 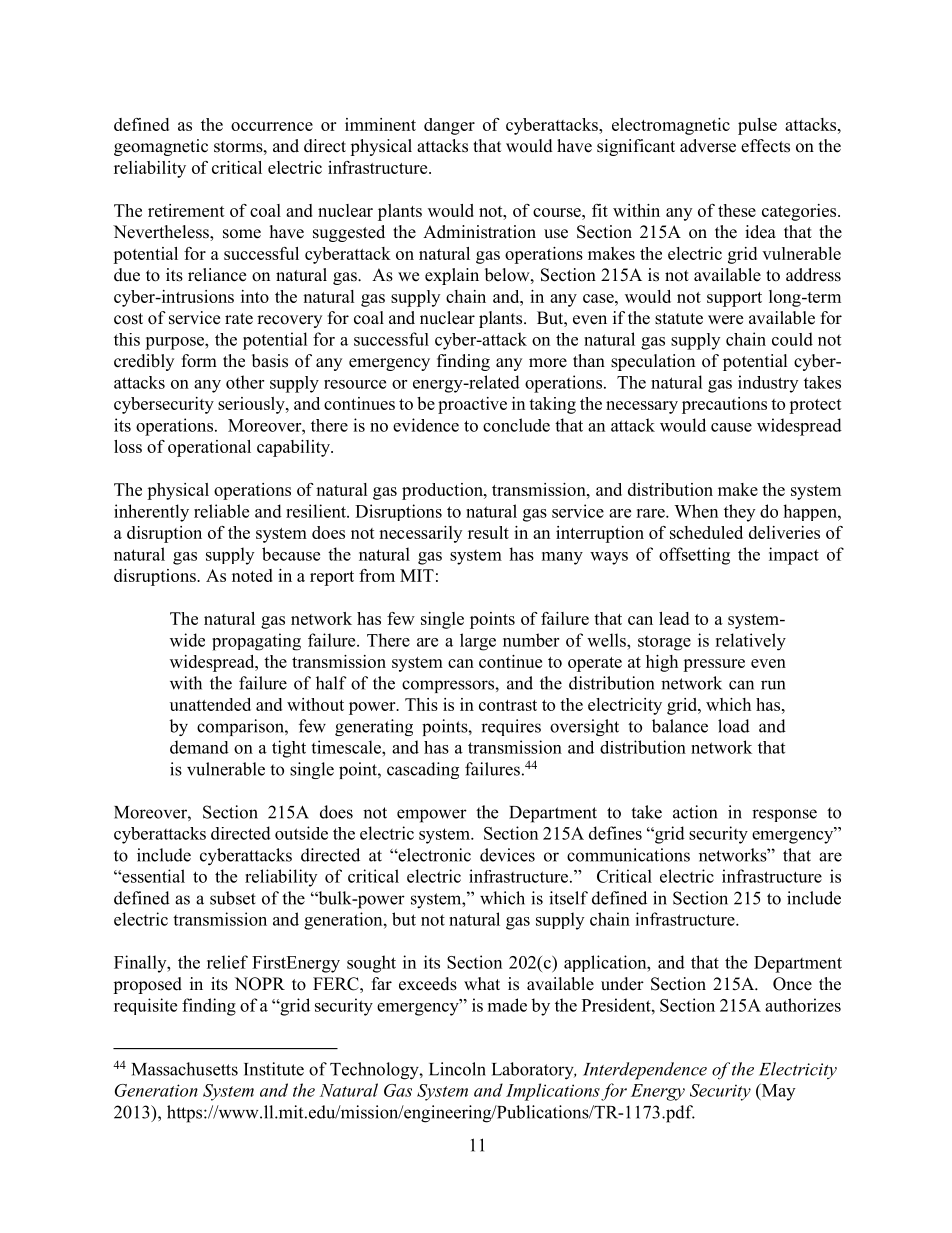 I want to click on Massachusetts, so click(x=185, y=1069).
